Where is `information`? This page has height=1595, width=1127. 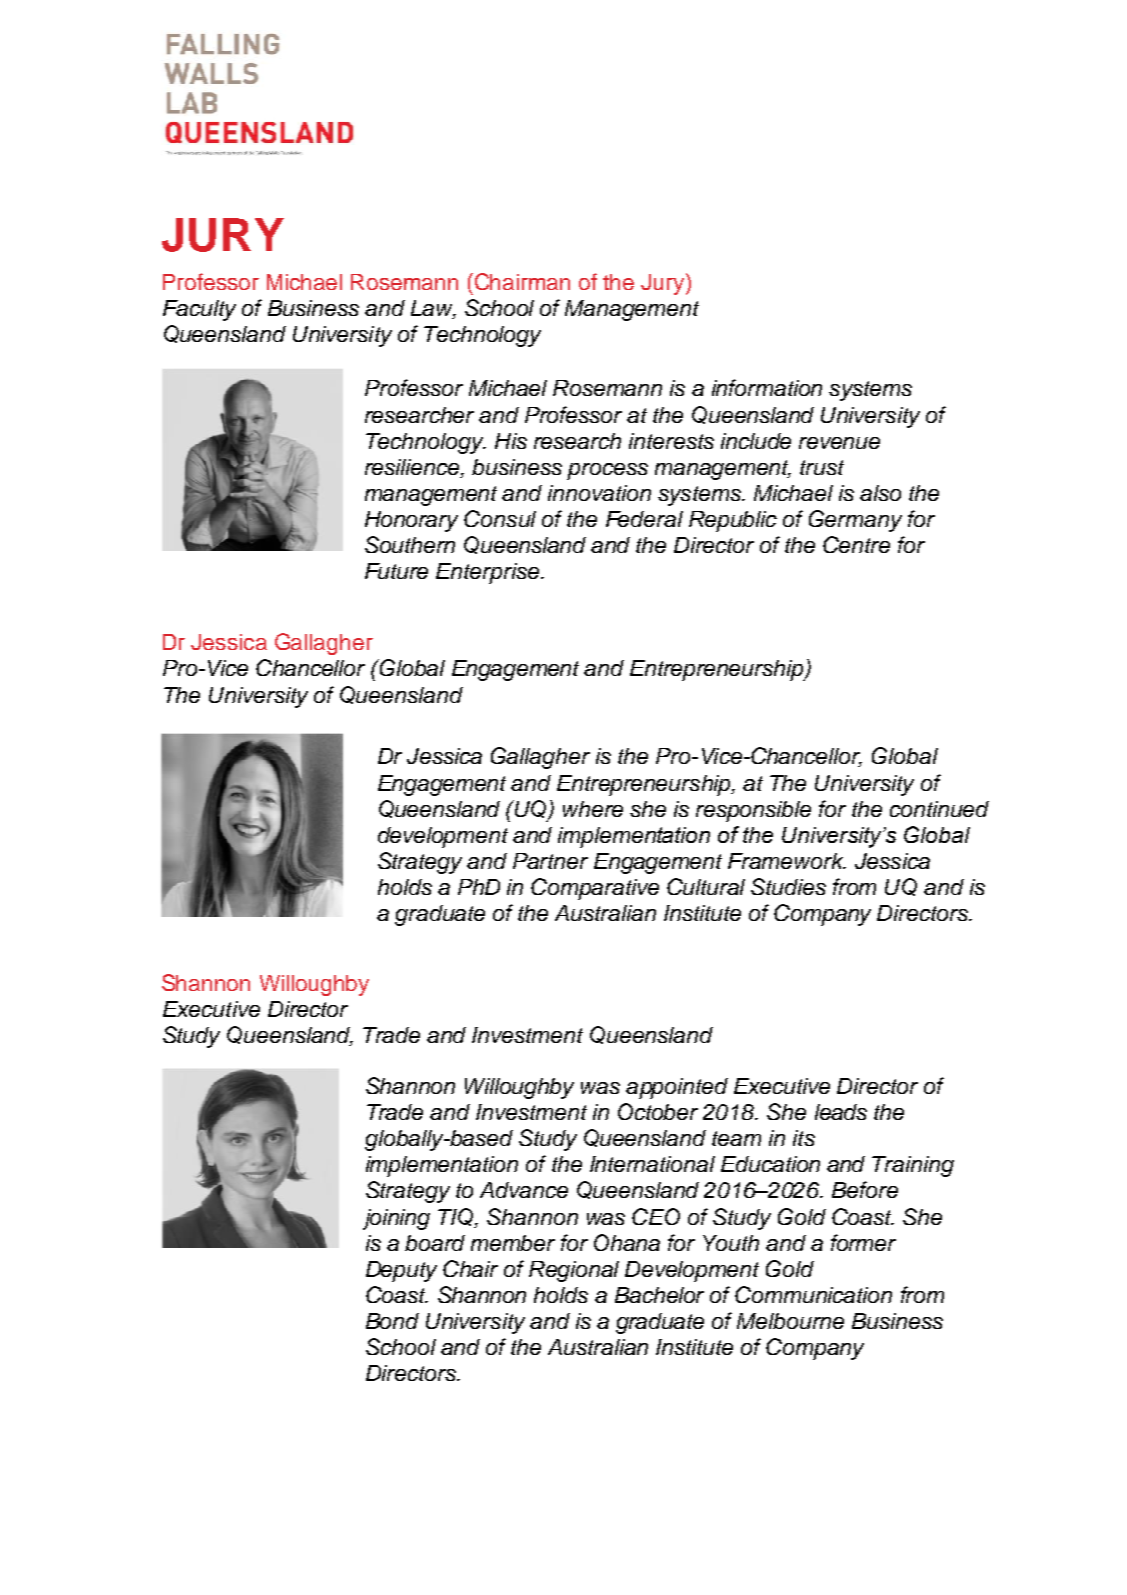
information is located at coordinates (767, 387).
